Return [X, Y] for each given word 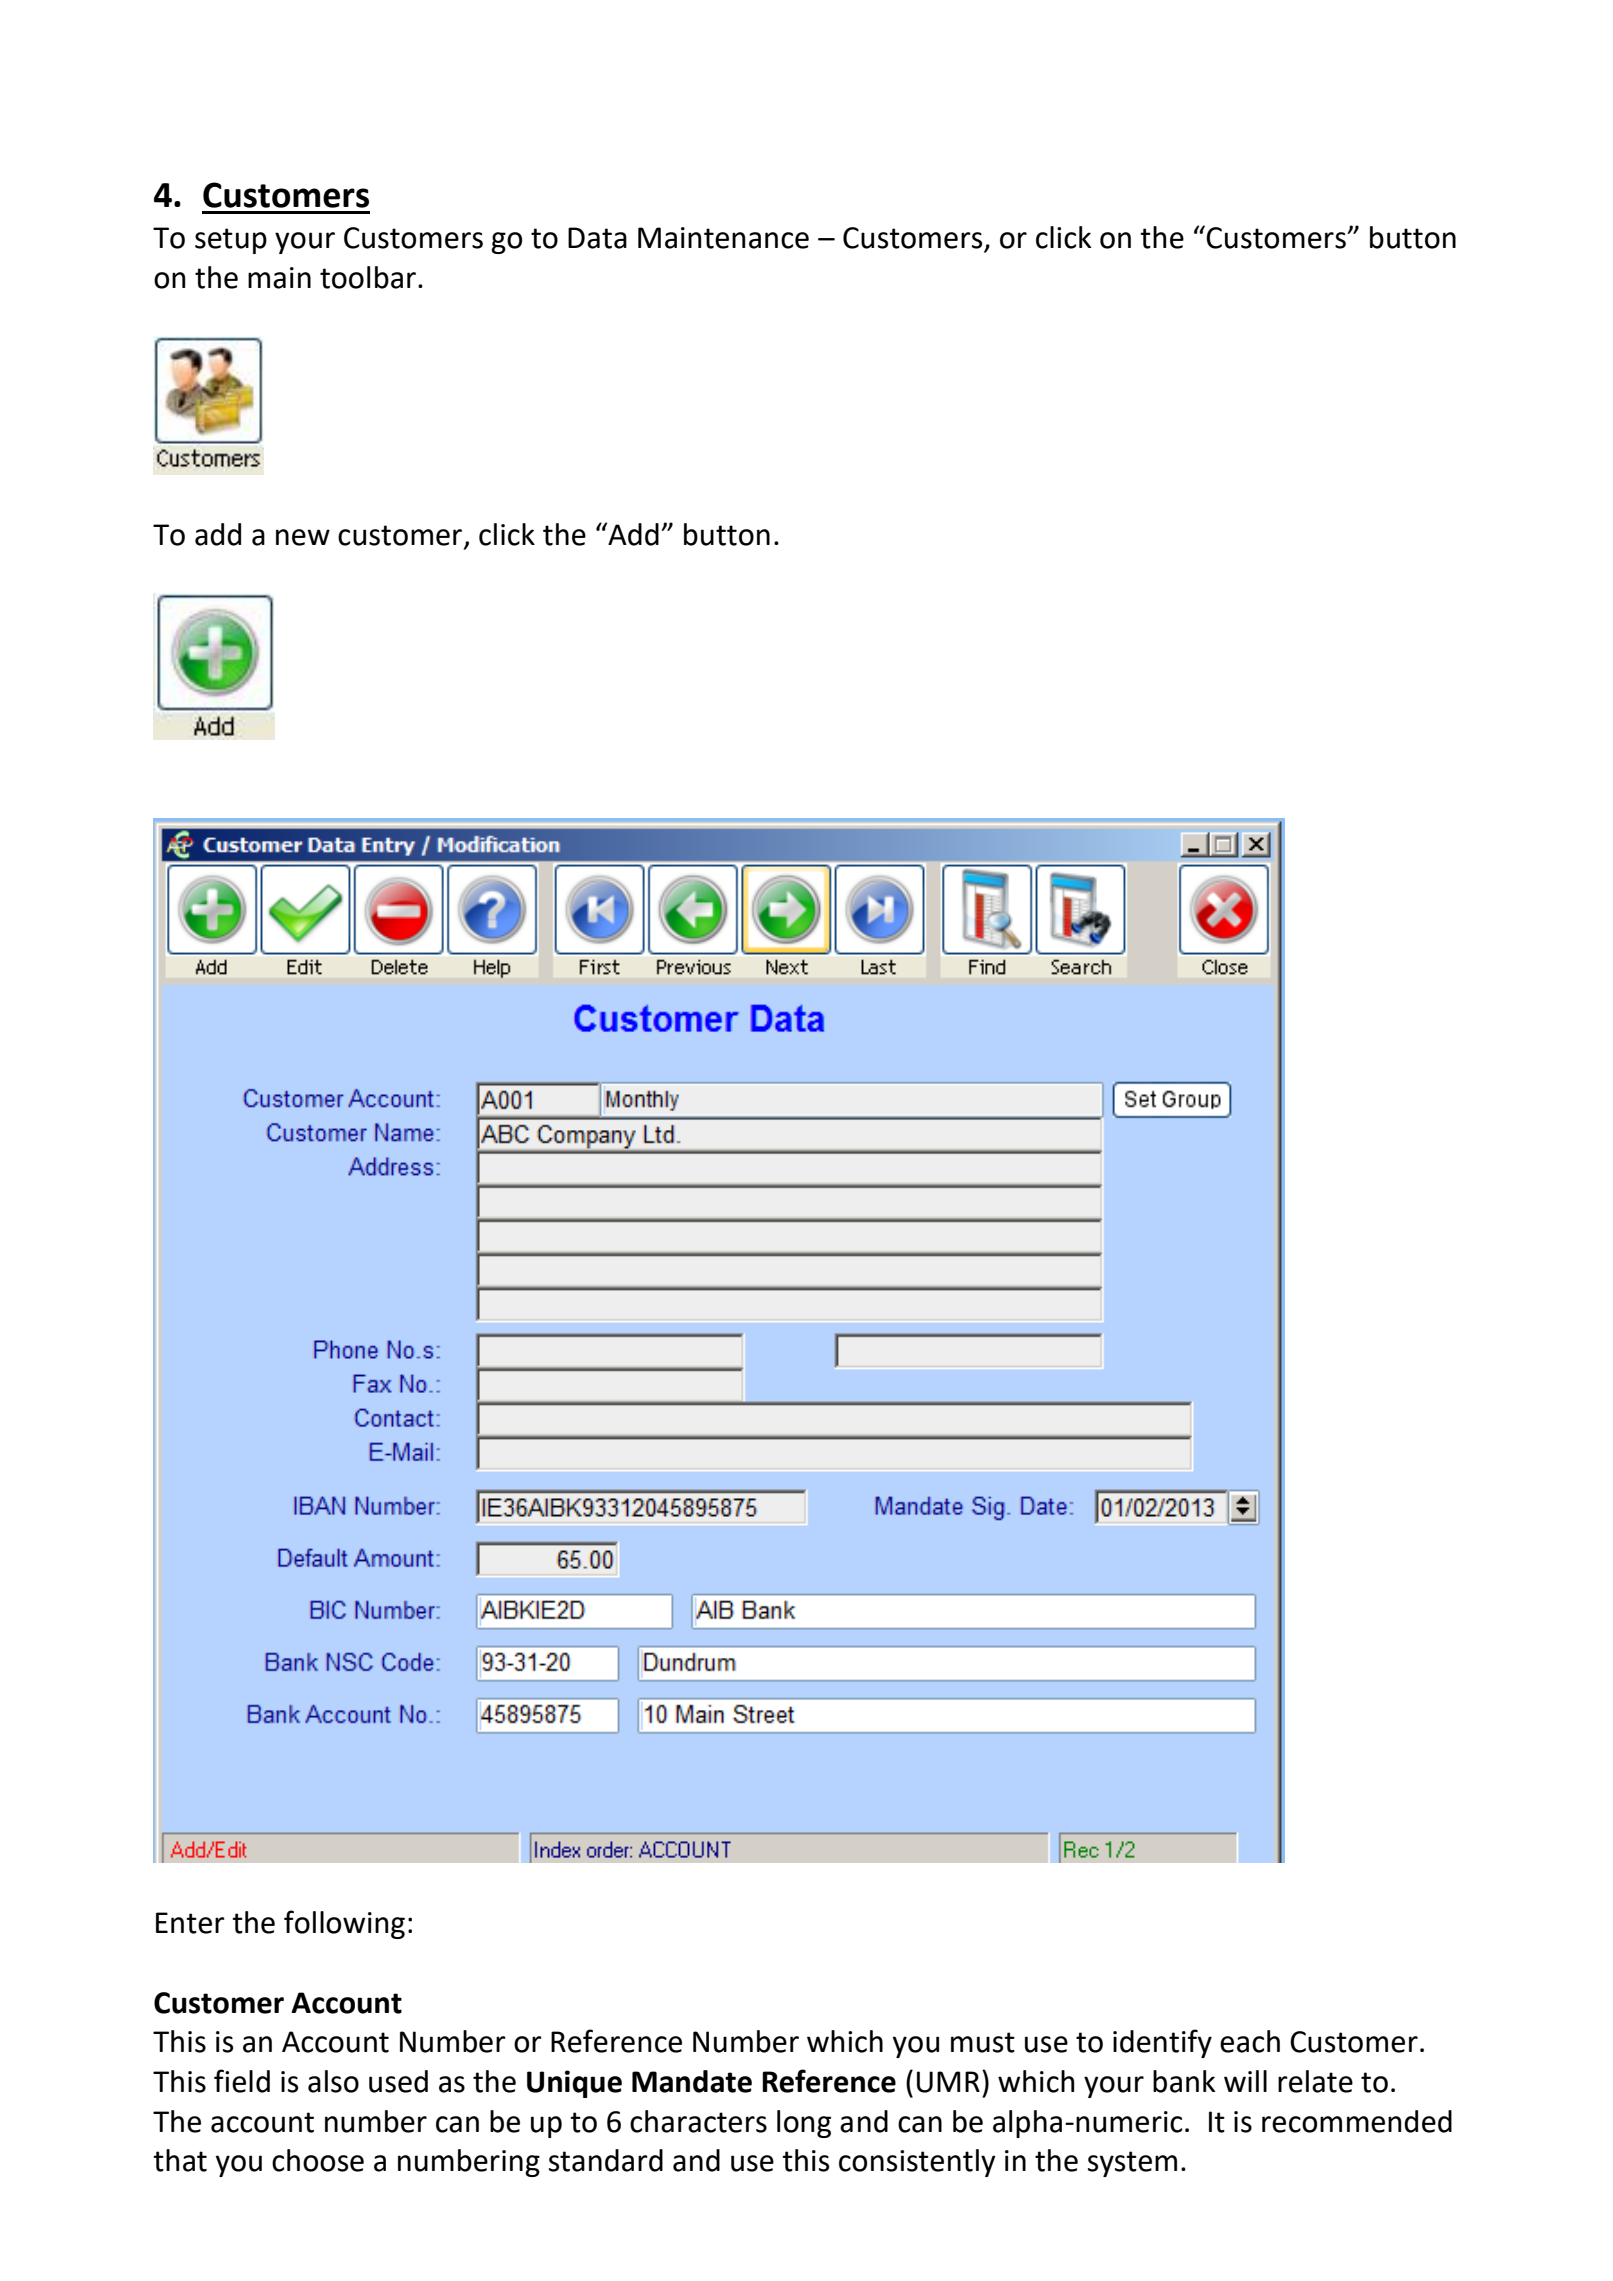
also [333, 2081]
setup [231, 241]
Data [597, 238]
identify [1162, 2043]
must [983, 2042]
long [804, 2124]
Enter [190, 1923]
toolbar [368, 277]
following [344, 1924]
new [303, 537]
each [1250, 2041]
